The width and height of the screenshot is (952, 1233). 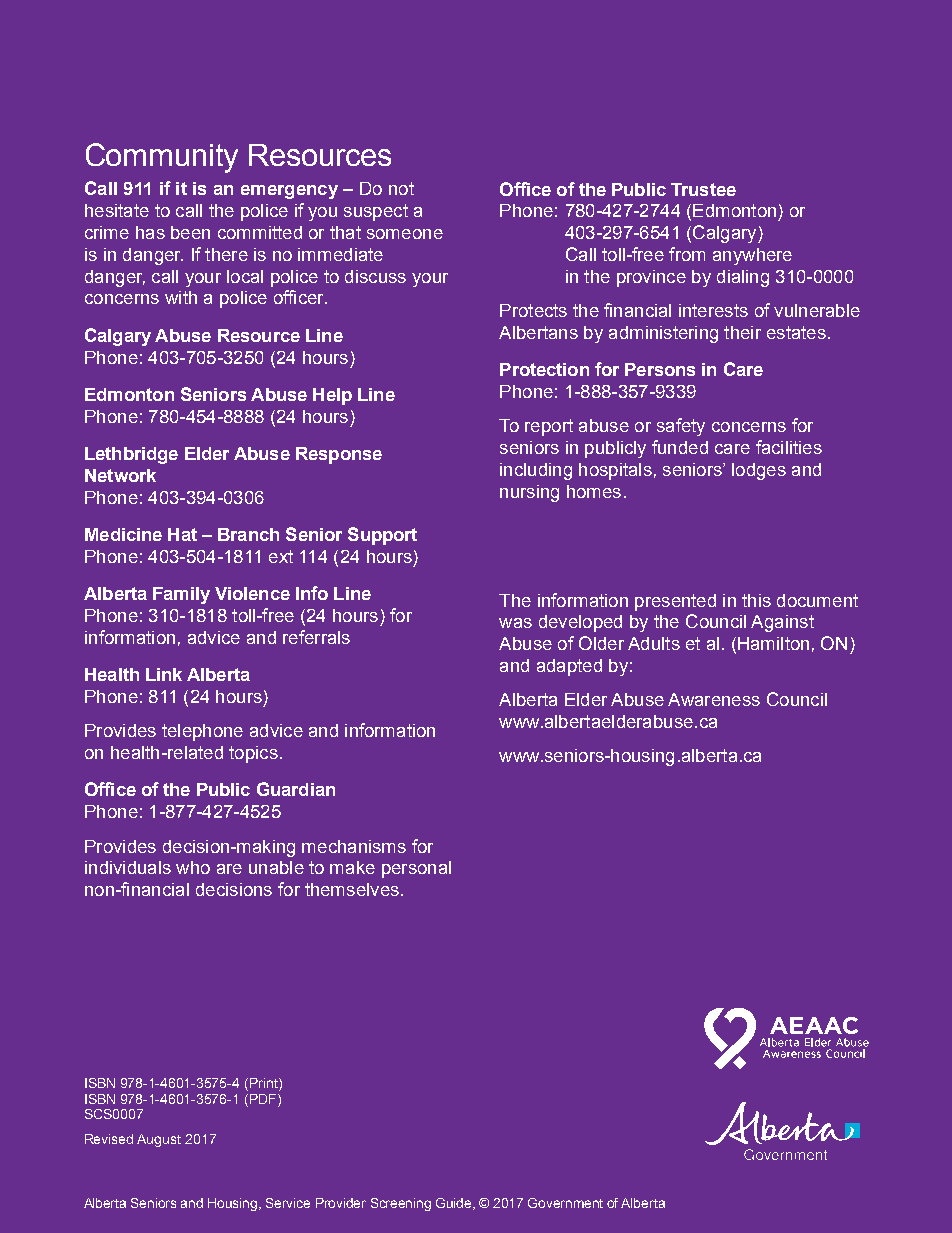 I want to click on Awareness, so click(x=714, y=699).
